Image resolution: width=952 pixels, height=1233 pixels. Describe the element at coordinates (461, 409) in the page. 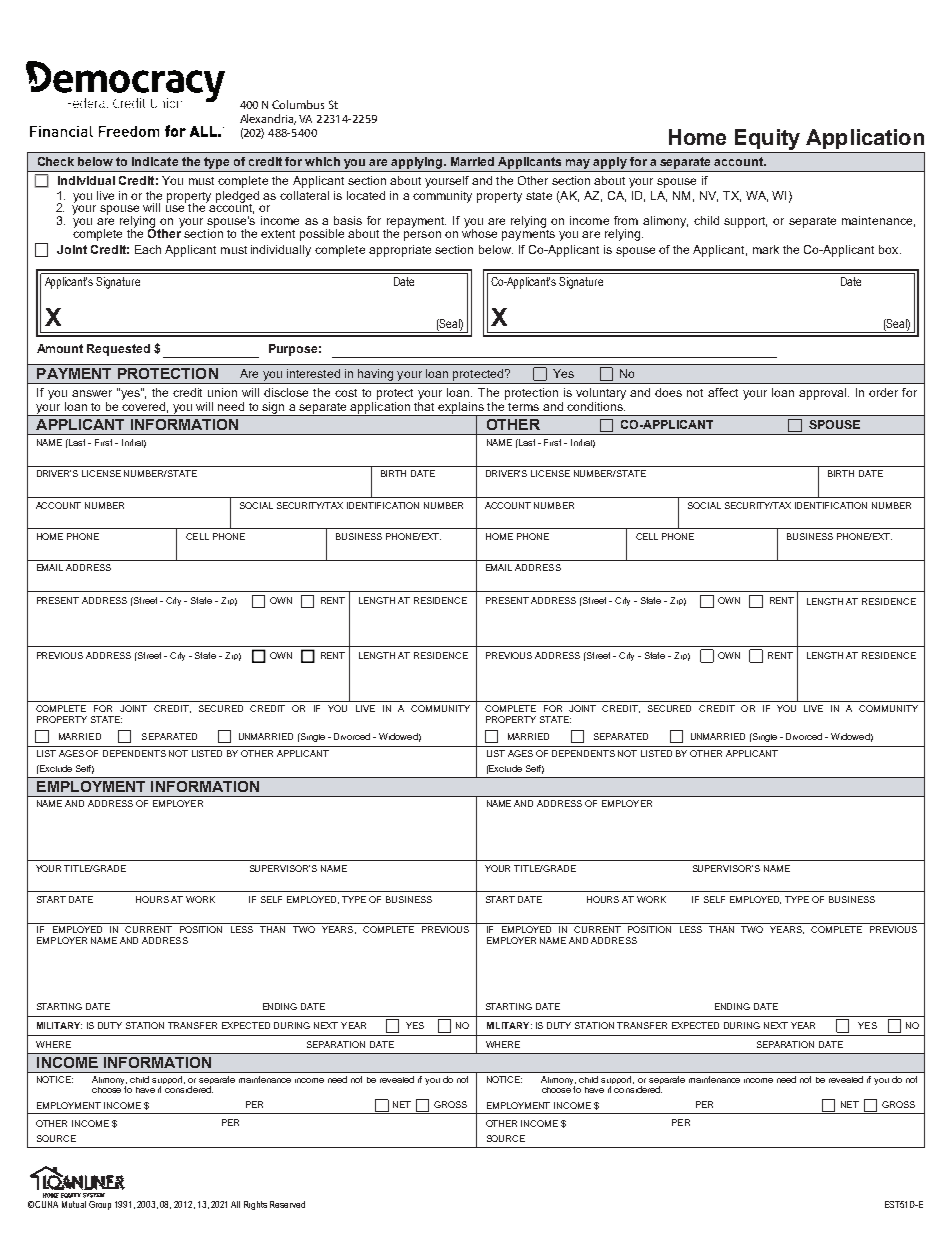

I see `explains` at that location.
